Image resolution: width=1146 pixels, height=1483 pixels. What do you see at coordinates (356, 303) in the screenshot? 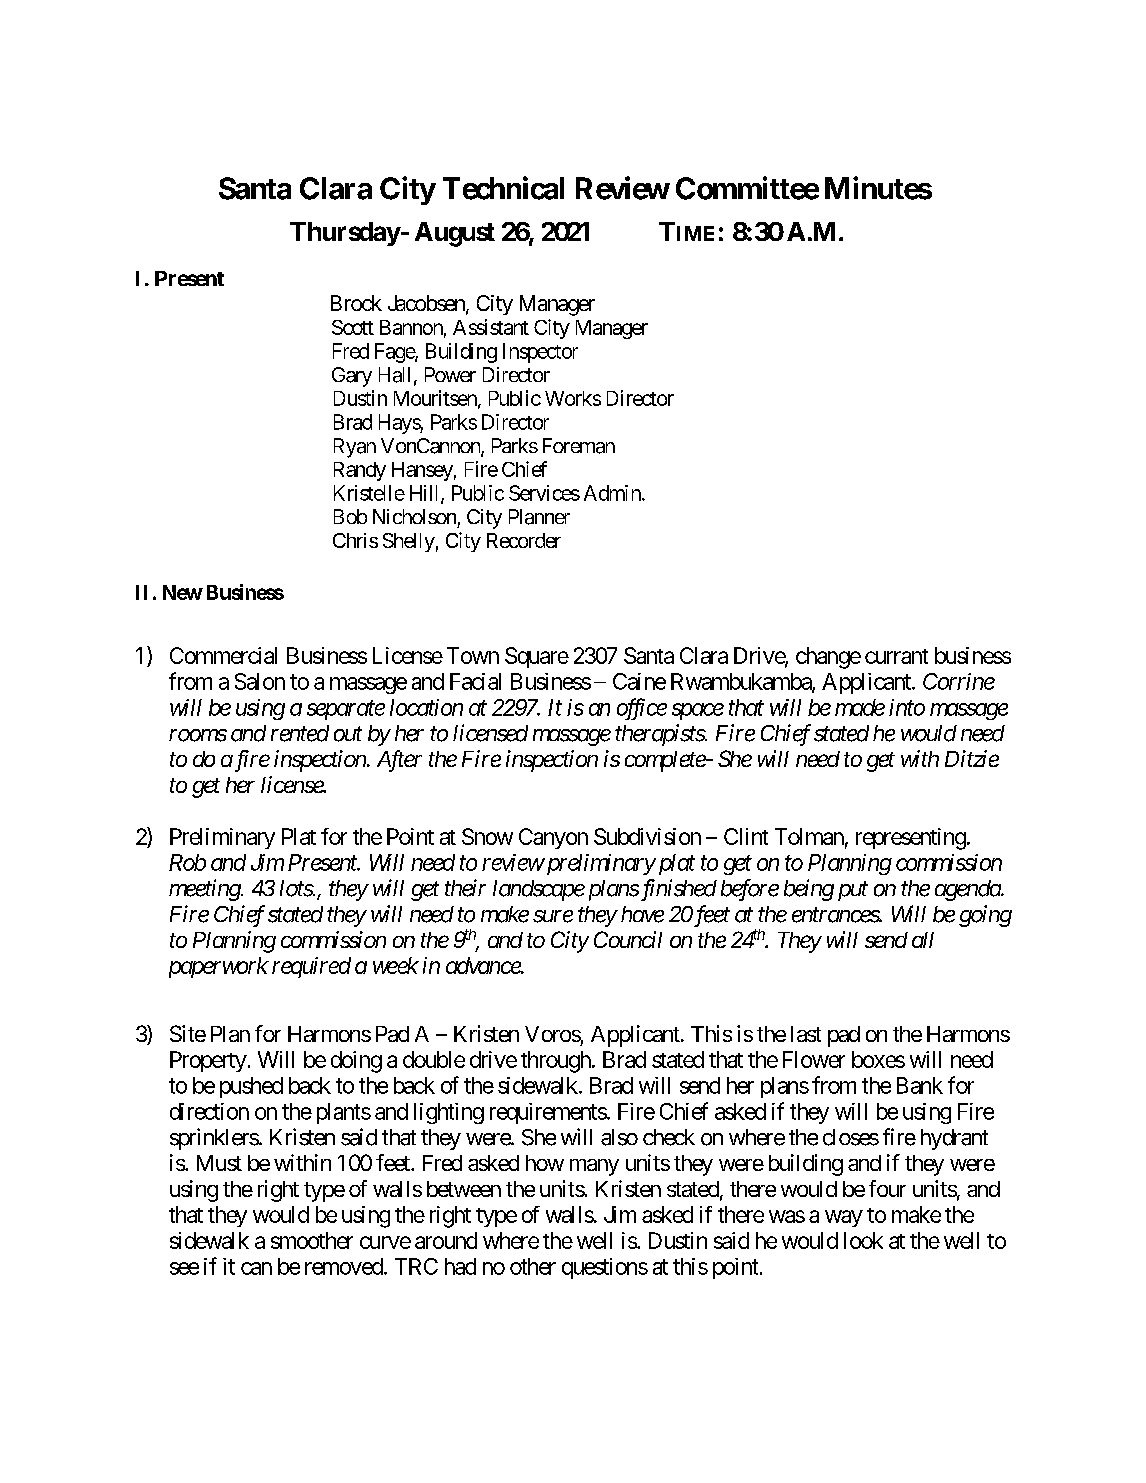
I see `Brock` at bounding box center [356, 303].
